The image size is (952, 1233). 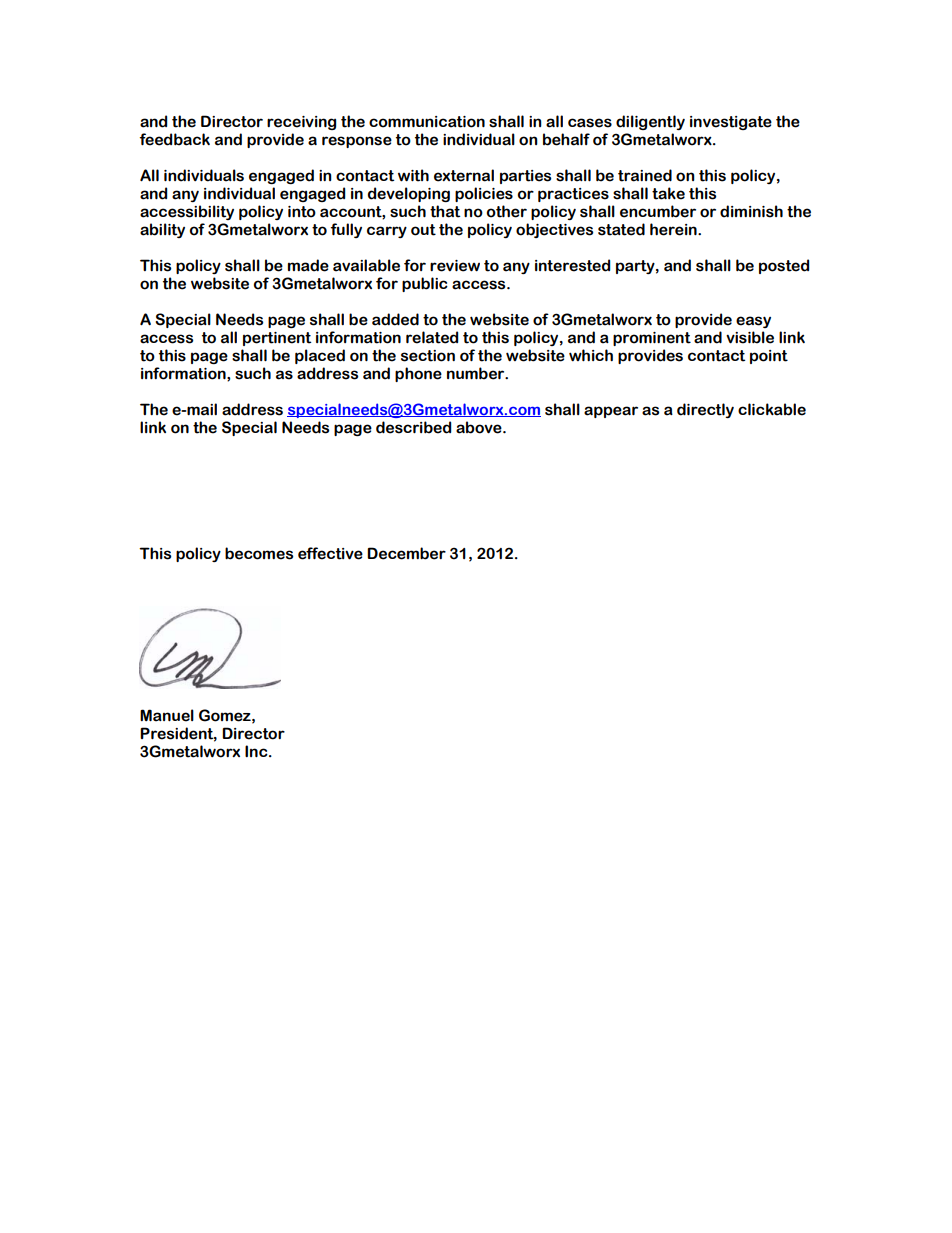 What do you see at coordinates (705, 410) in the screenshot?
I see `directly` at bounding box center [705, 410].
